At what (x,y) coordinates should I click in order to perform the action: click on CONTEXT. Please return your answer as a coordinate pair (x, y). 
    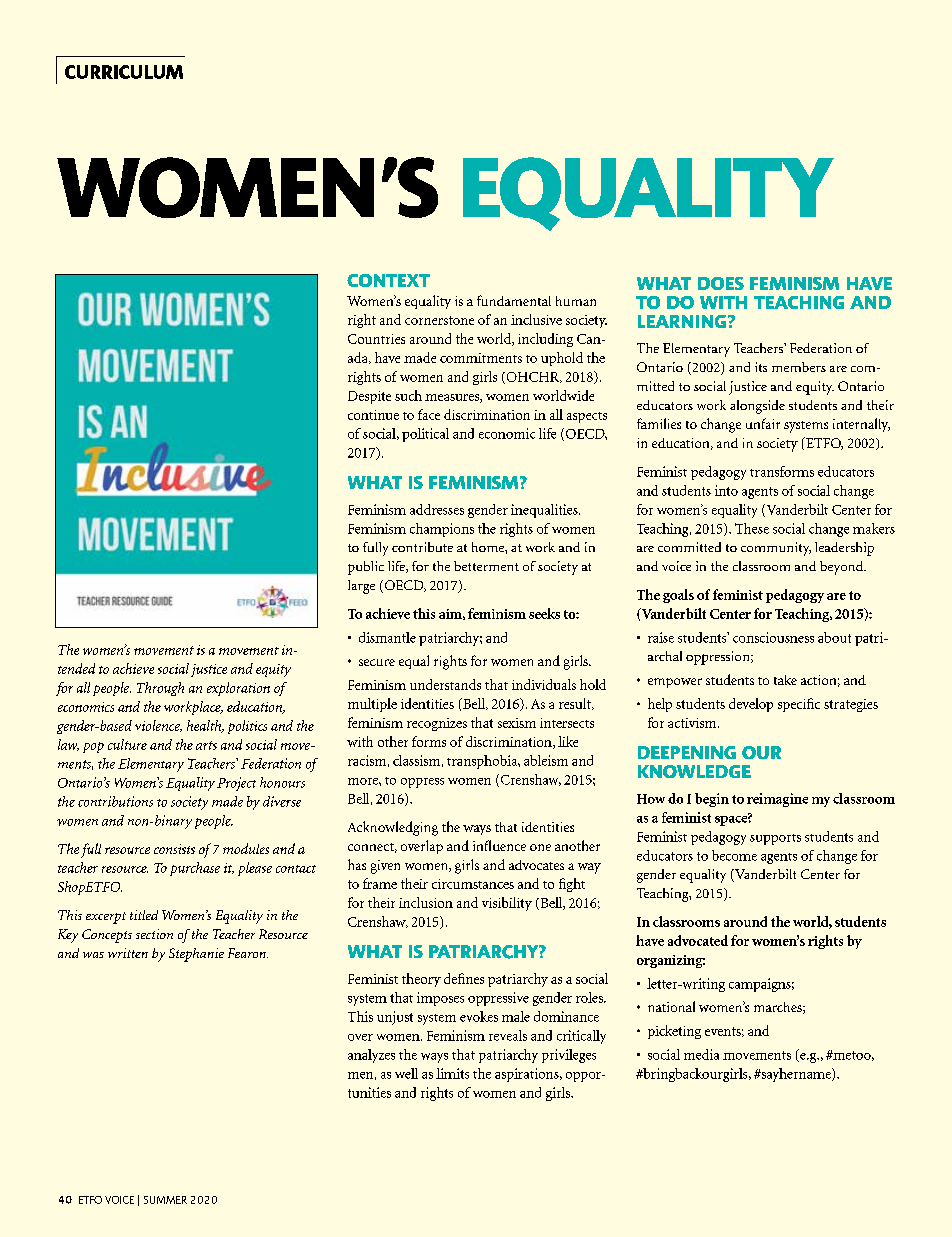
    Looking at the image, I should click on (388, 280).
